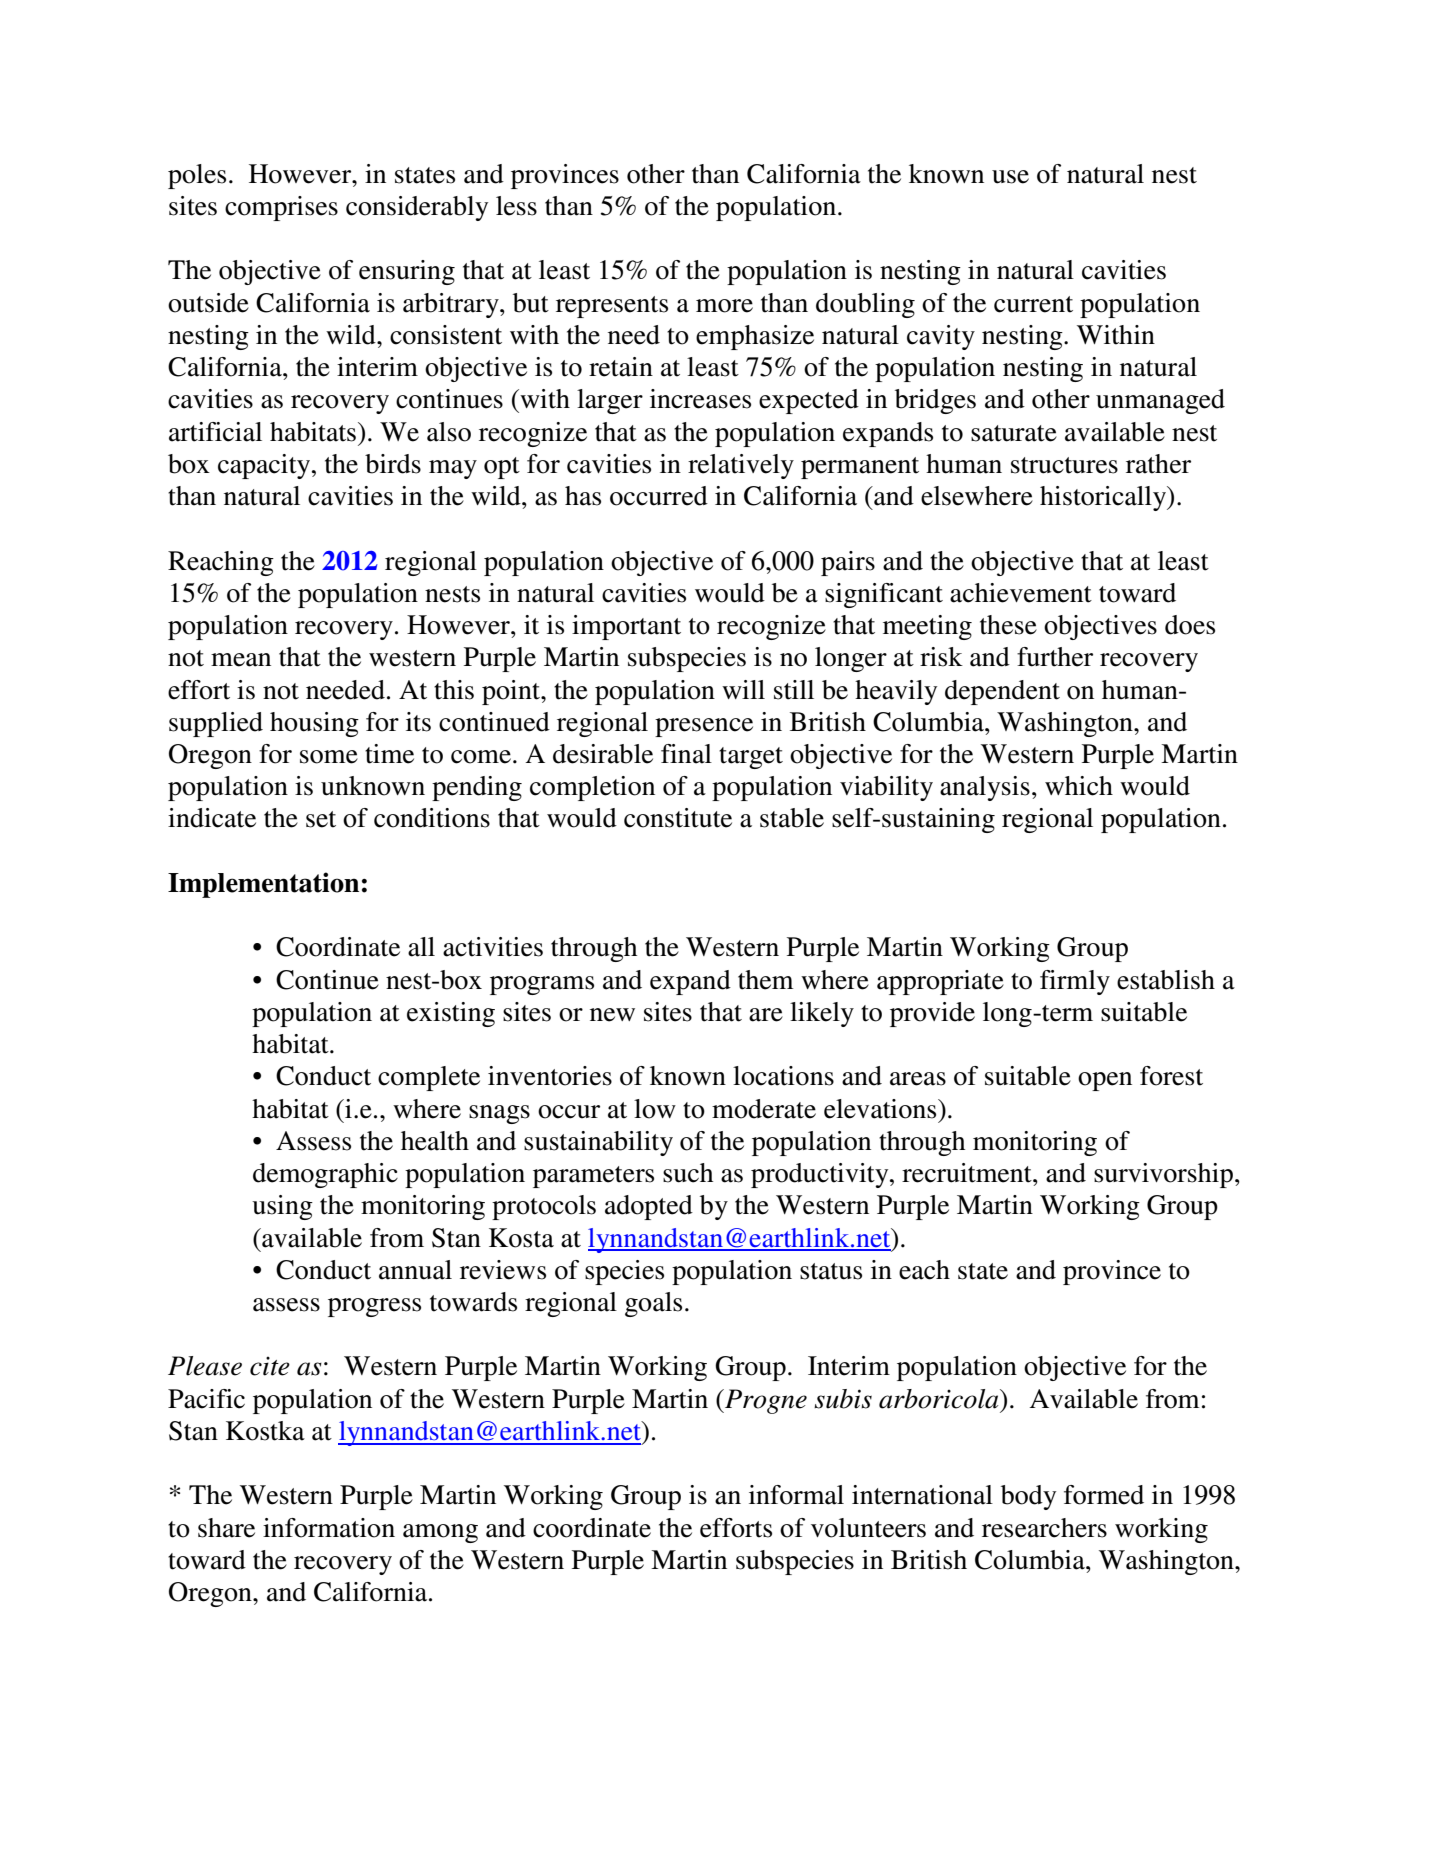  Describe the element at coordinates (321, 819) in the page. I see `set` at that location.
